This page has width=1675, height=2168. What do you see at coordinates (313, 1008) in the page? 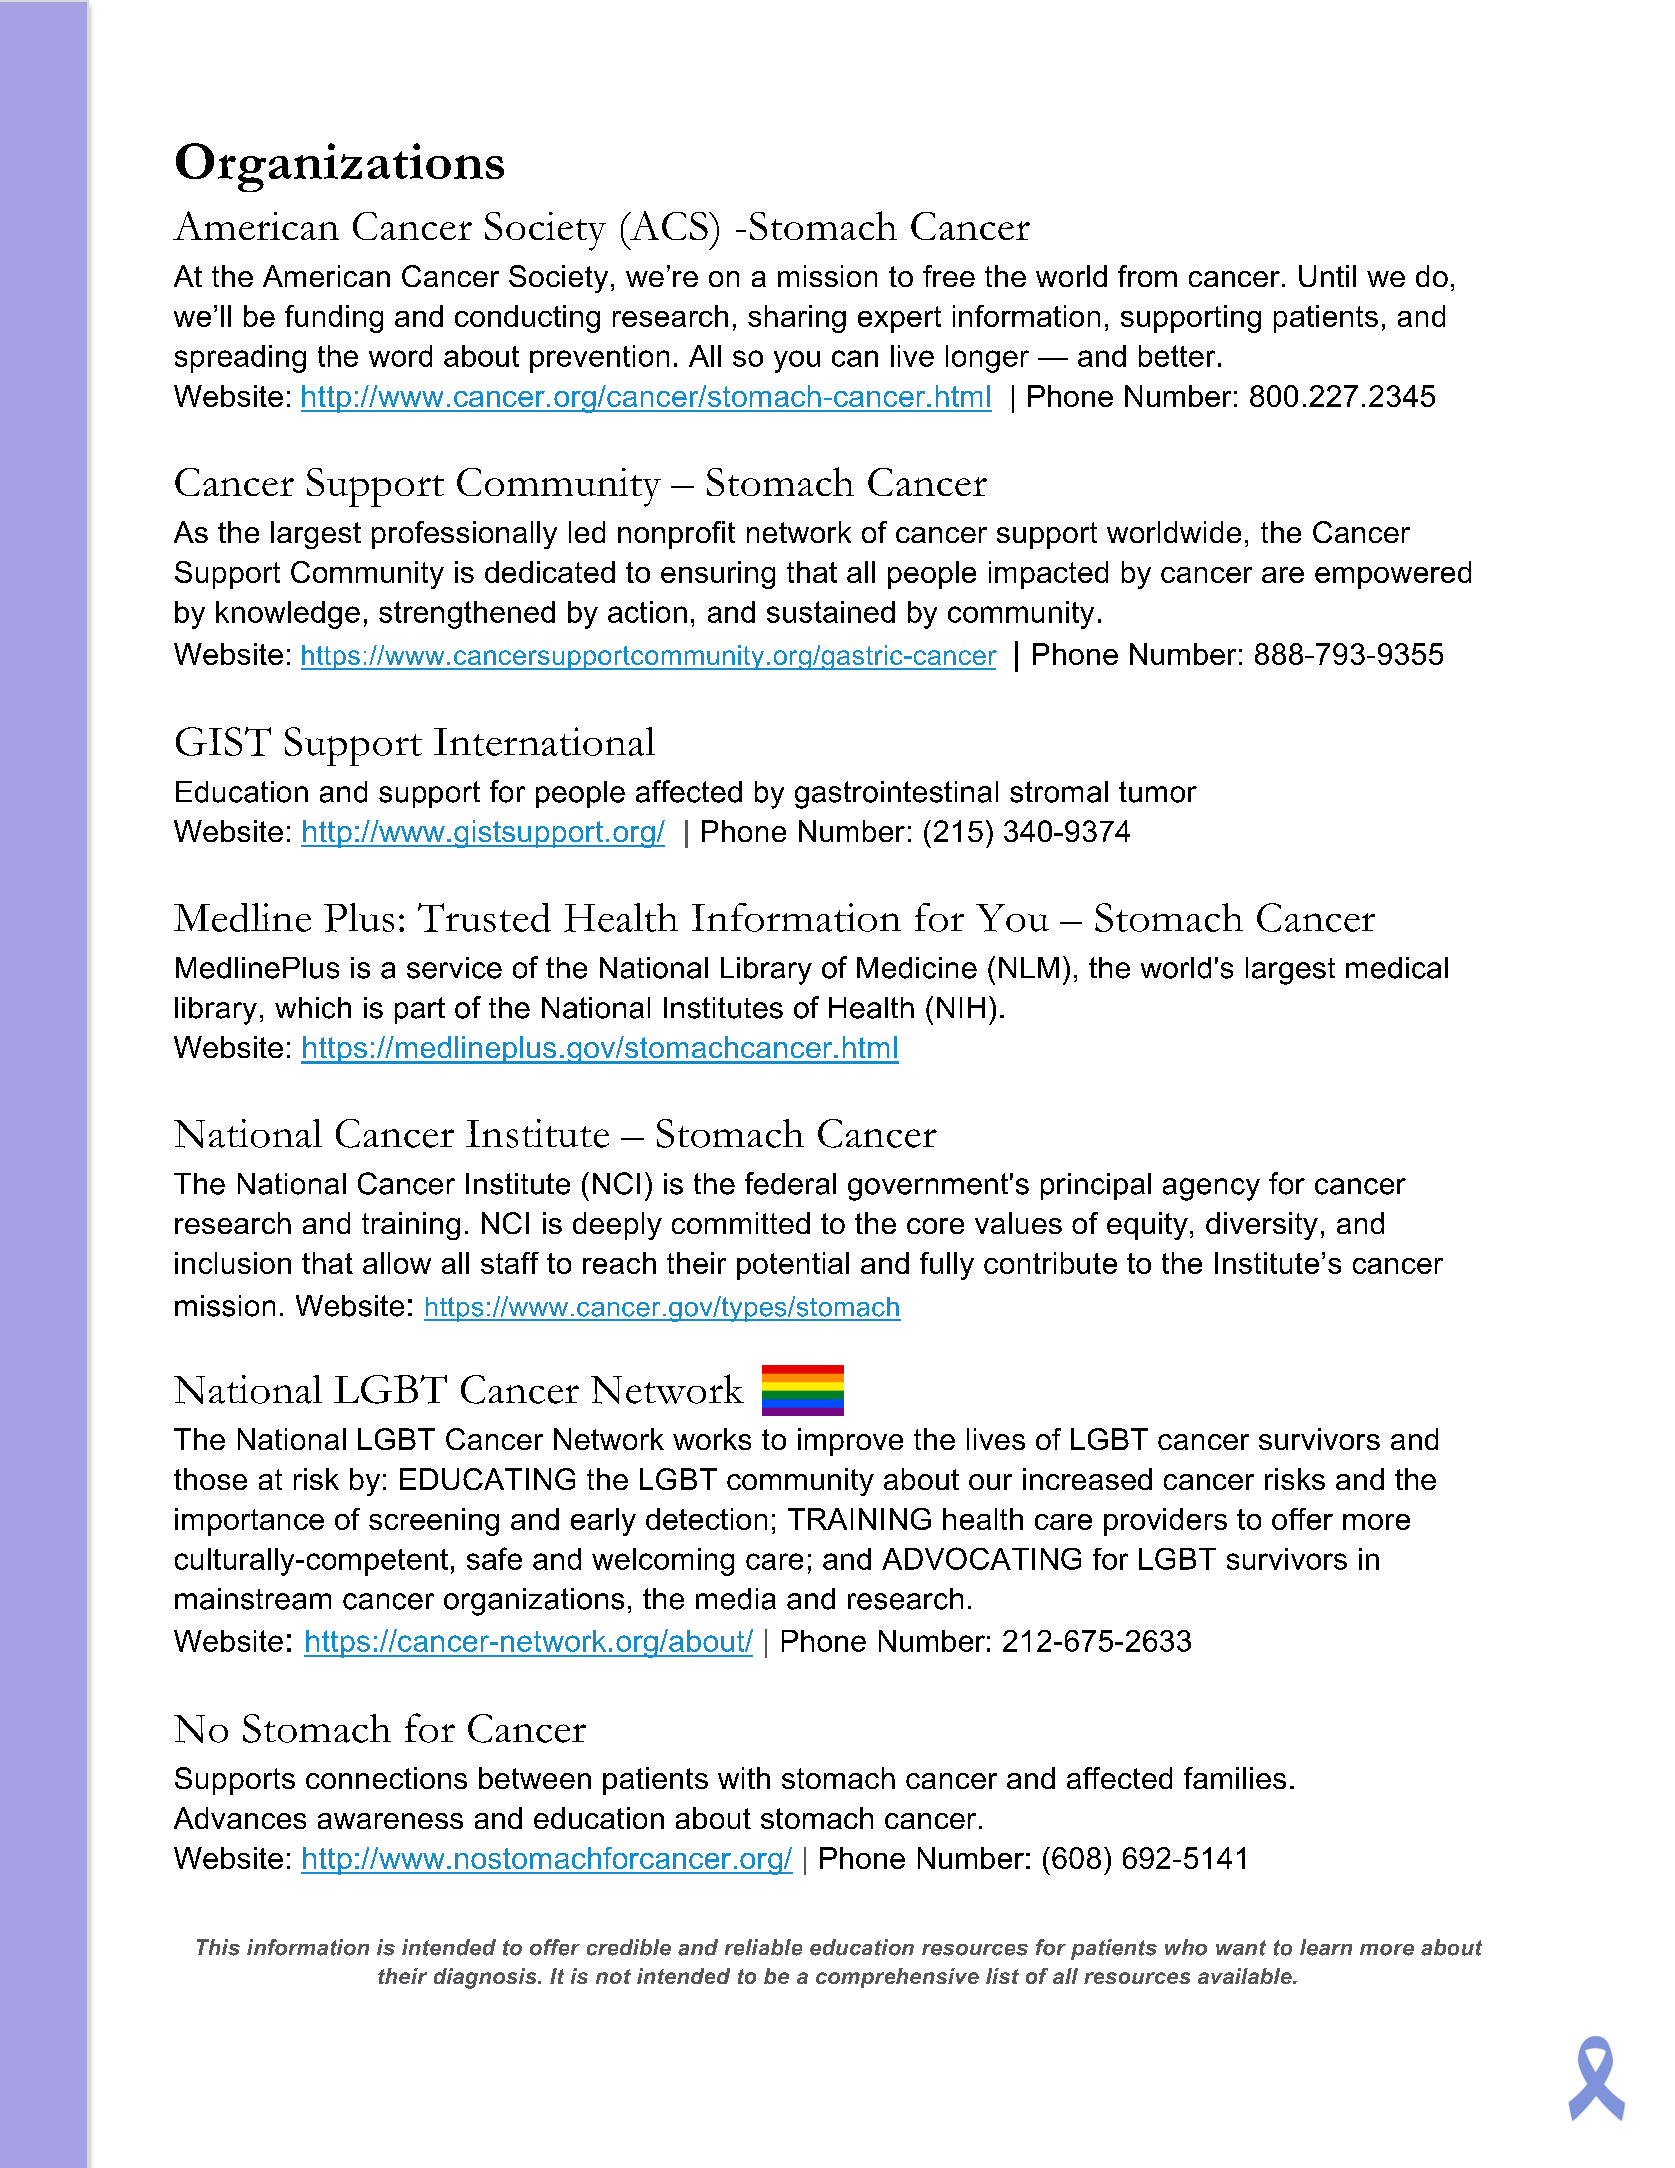
I see `which` at bounding box center [313, 1008].
